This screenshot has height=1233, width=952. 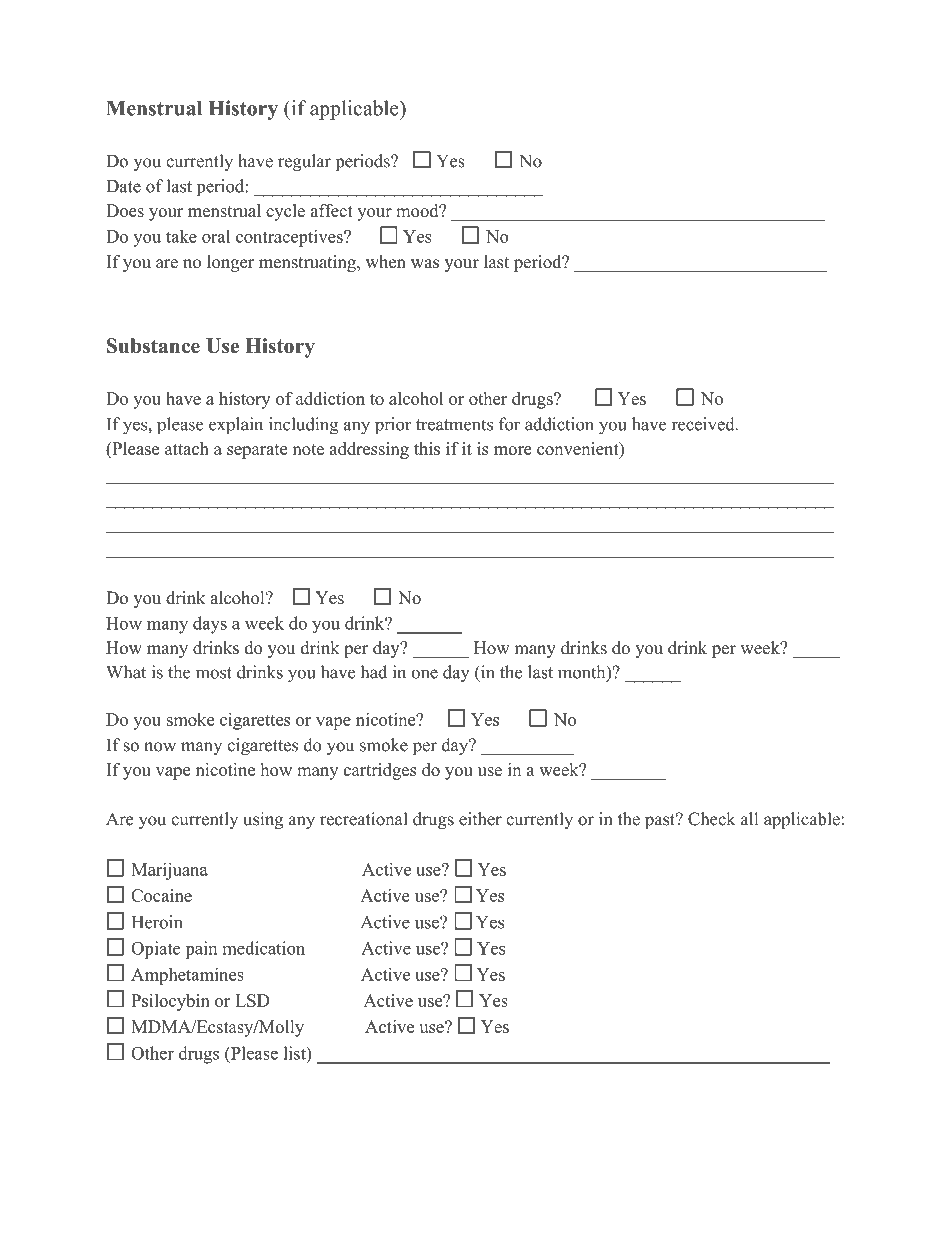 What do you see at coordinates (216, 236) in the screenshot?
I see `oral` at bounding box center [216, 236].
